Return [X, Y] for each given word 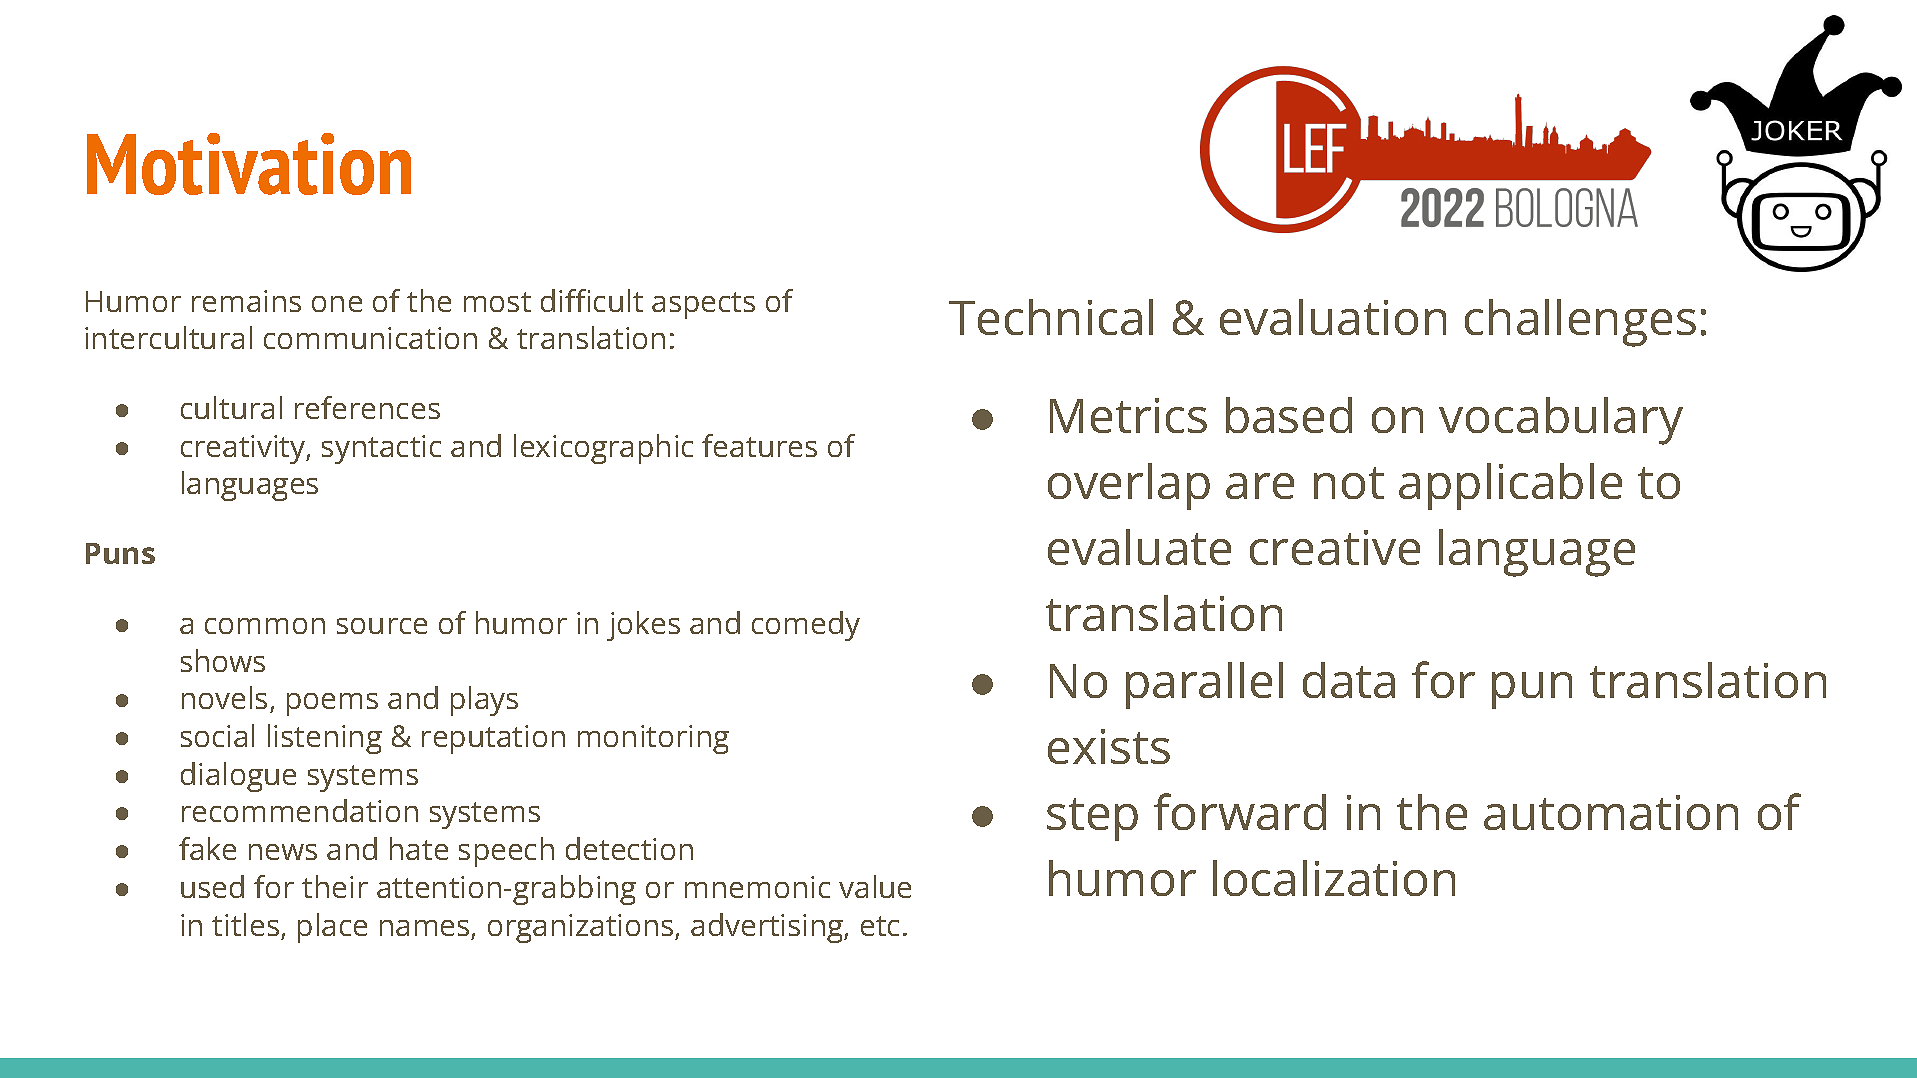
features [759, 445]
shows [223, 660]
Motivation [249, 164]
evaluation [1333, 317]
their [335, 886]
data [1349, 680]
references [367, 407]
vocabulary [1561, 421]
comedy [806, 626]
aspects [703, 305]
